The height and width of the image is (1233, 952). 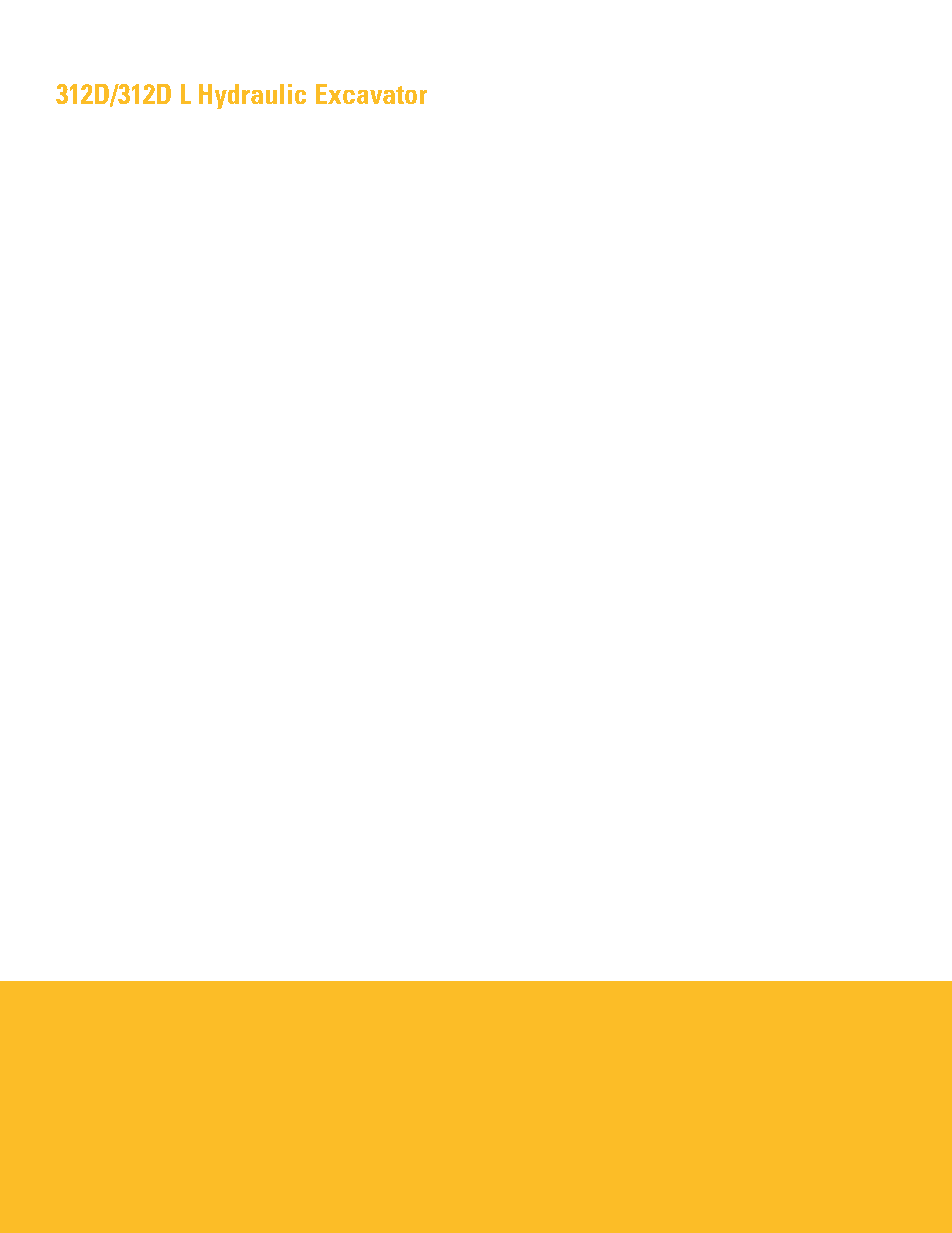 What do you see at coordinates (129, 1031) in the image?
I see `complete` at bounding box center [129, 1031].
